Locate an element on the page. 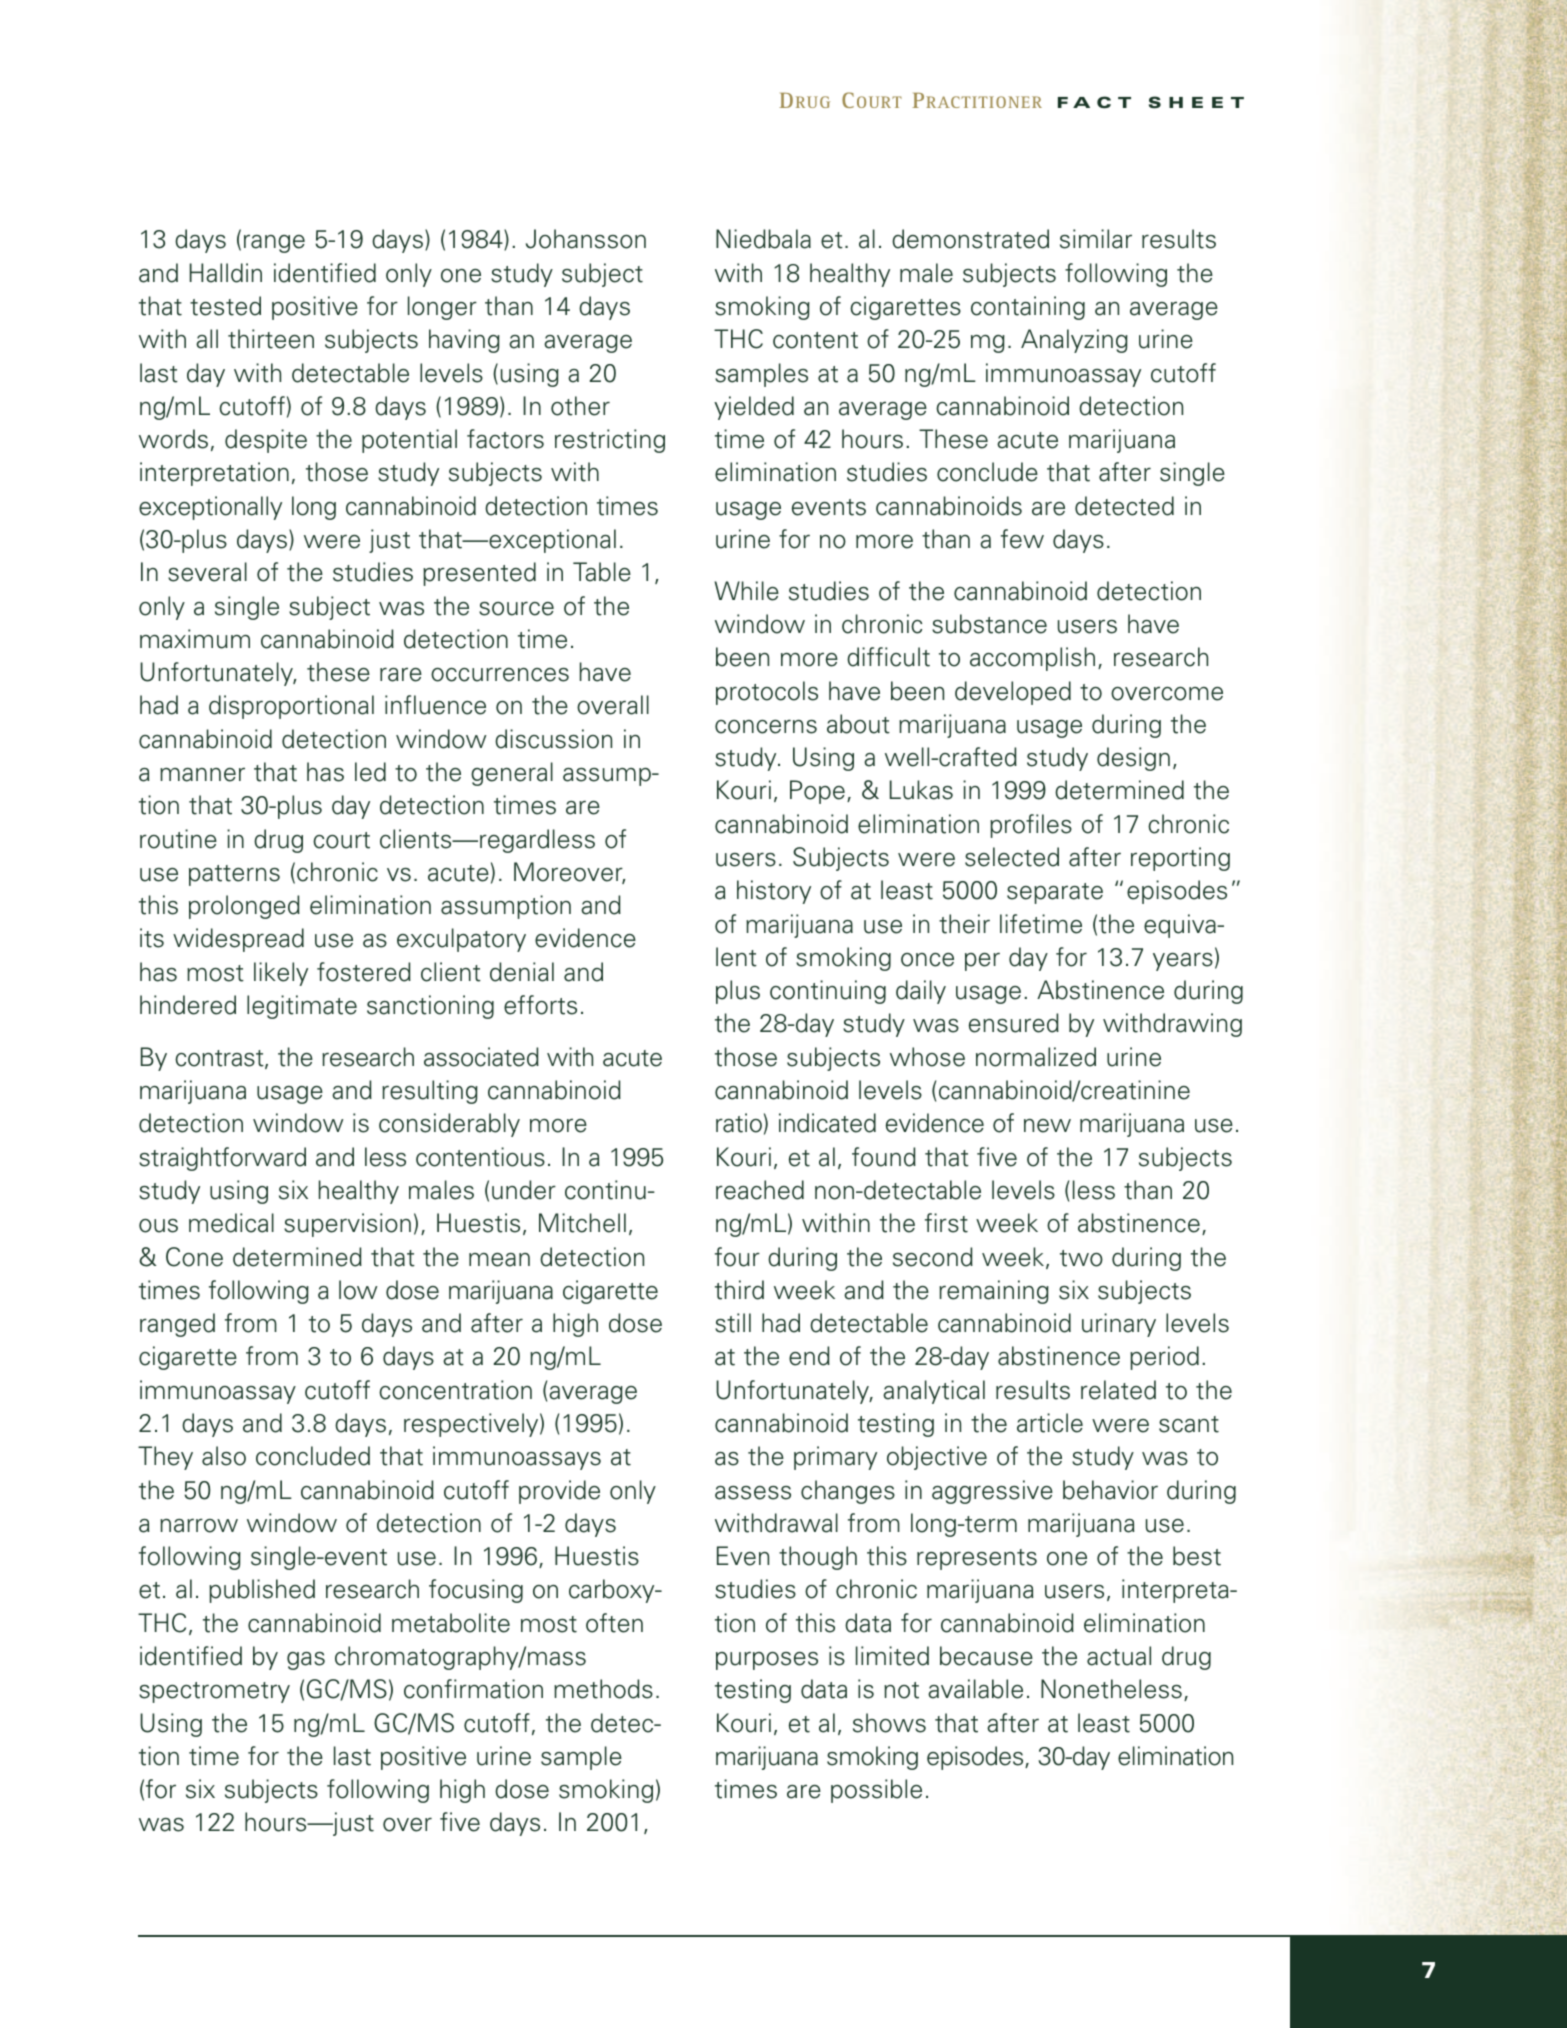 This document has height=2028, width=1567. While is located at coordinates (746, 591).
